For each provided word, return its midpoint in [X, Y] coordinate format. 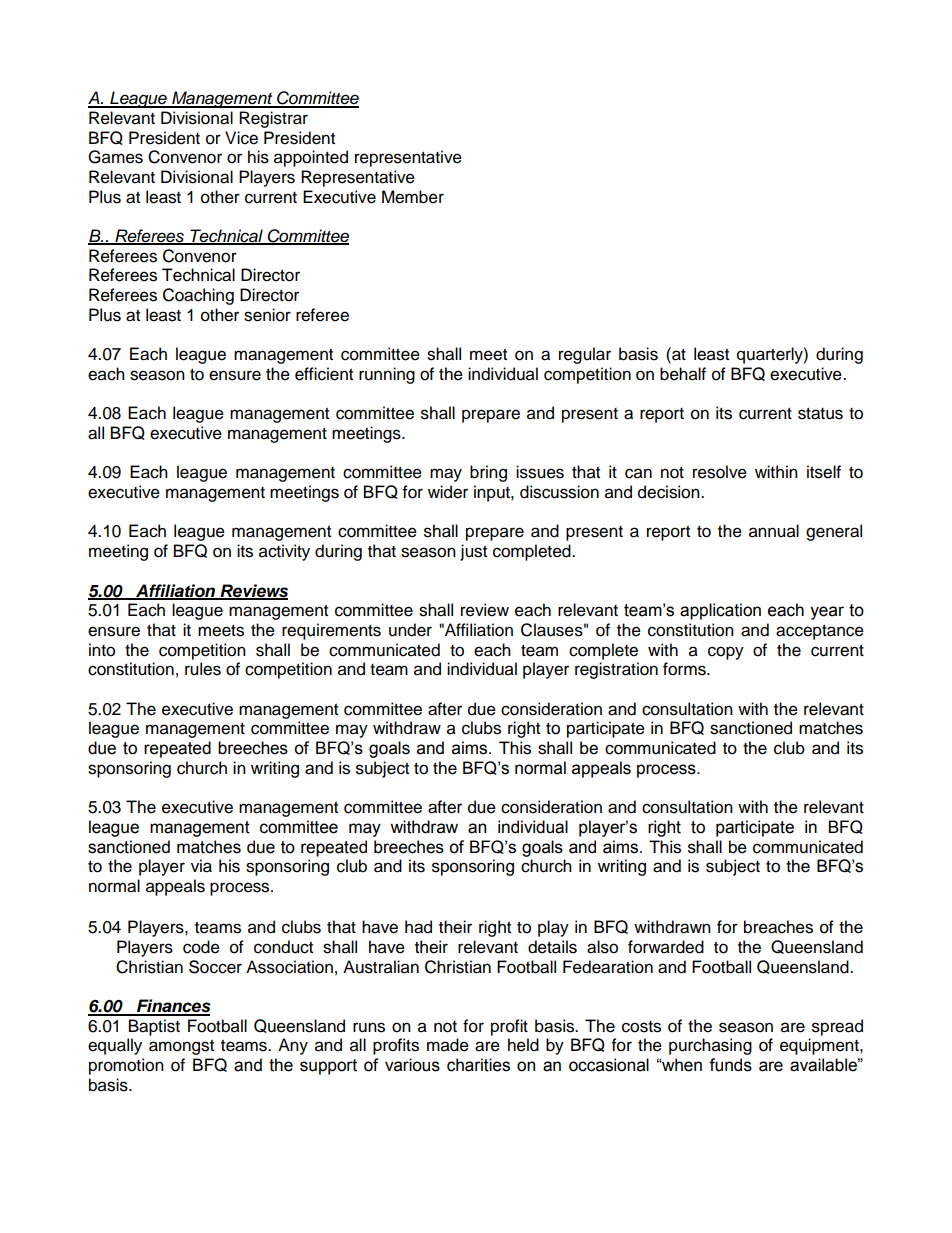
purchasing [710, 1046]
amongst [181, 1047]
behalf [683, 374]
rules [203, 669]
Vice [241, 138]
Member [413, 197]
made [448, 1045]
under [410, 630]
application [720, 611]
